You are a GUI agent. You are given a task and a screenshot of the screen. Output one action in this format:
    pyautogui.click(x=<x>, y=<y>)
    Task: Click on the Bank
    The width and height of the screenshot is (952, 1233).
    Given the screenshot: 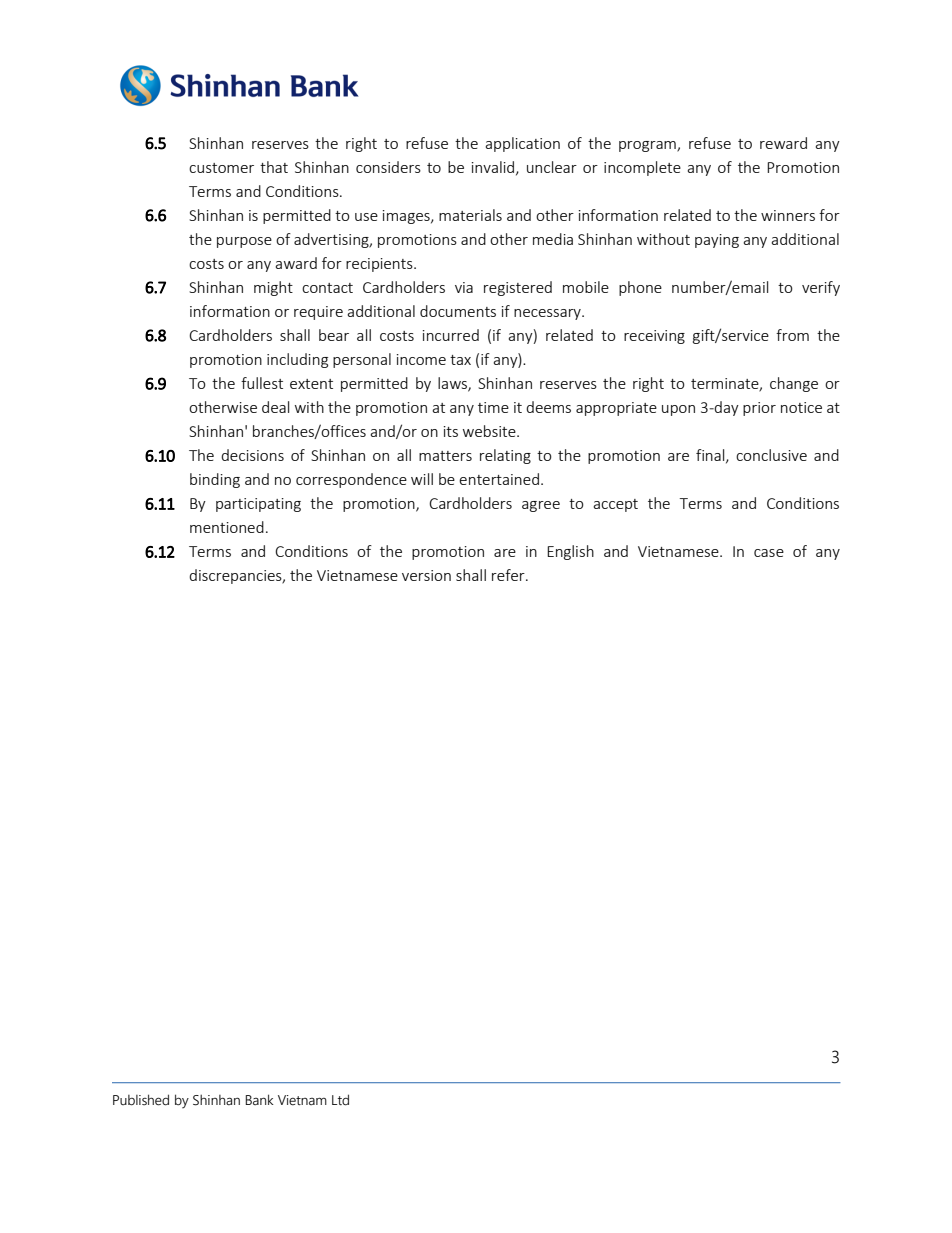 What is the action you would take?
    pyautogui.click(x=259, y=1099)
